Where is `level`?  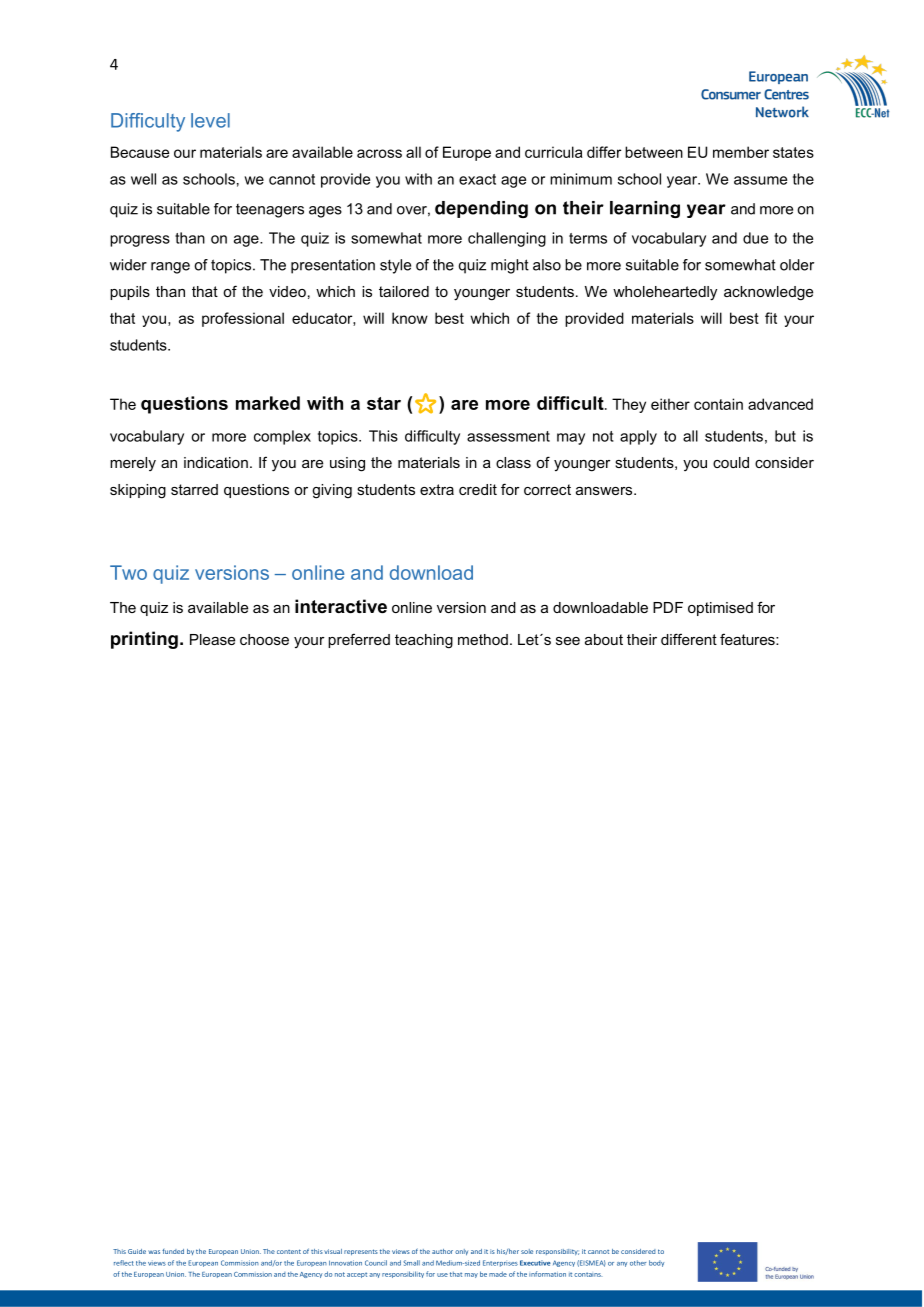
level is located at coordinates (210, 120).
